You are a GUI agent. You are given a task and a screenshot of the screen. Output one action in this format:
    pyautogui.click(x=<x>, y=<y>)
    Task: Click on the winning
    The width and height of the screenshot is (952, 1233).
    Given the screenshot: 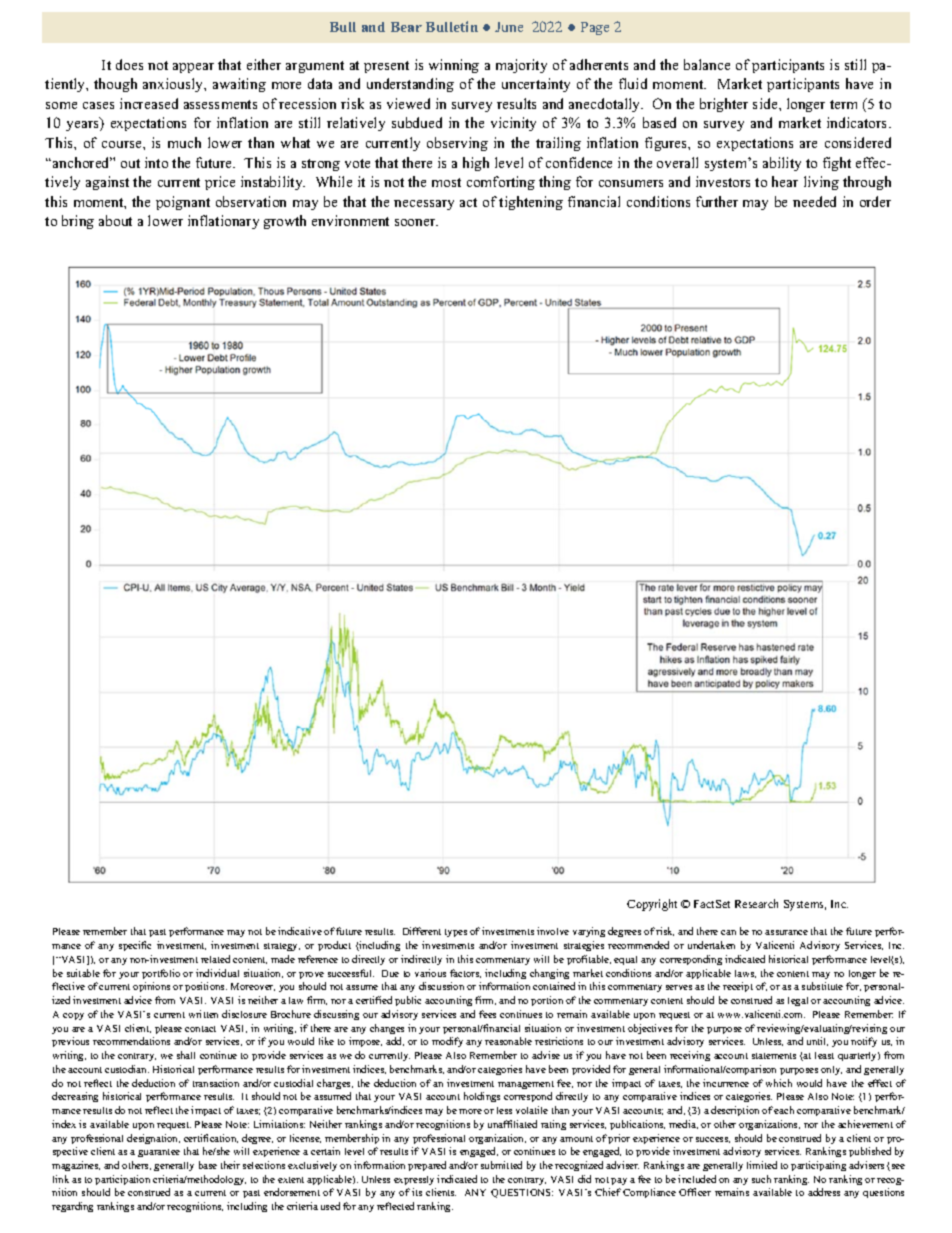 What is the action you would take?
    pyautogui.click(x=454, y=66)
